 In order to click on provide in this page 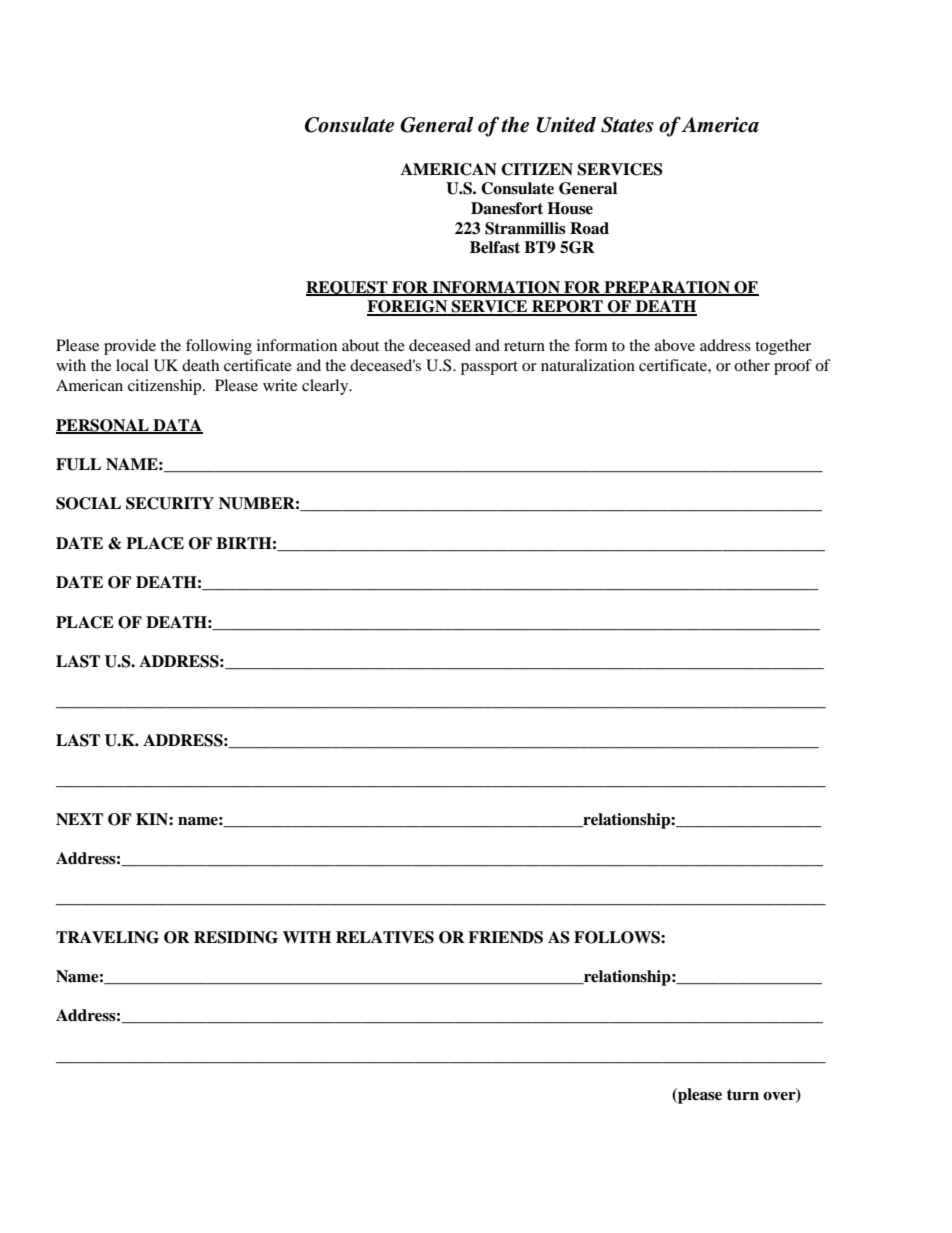, I will do `click(130, 347)`.
